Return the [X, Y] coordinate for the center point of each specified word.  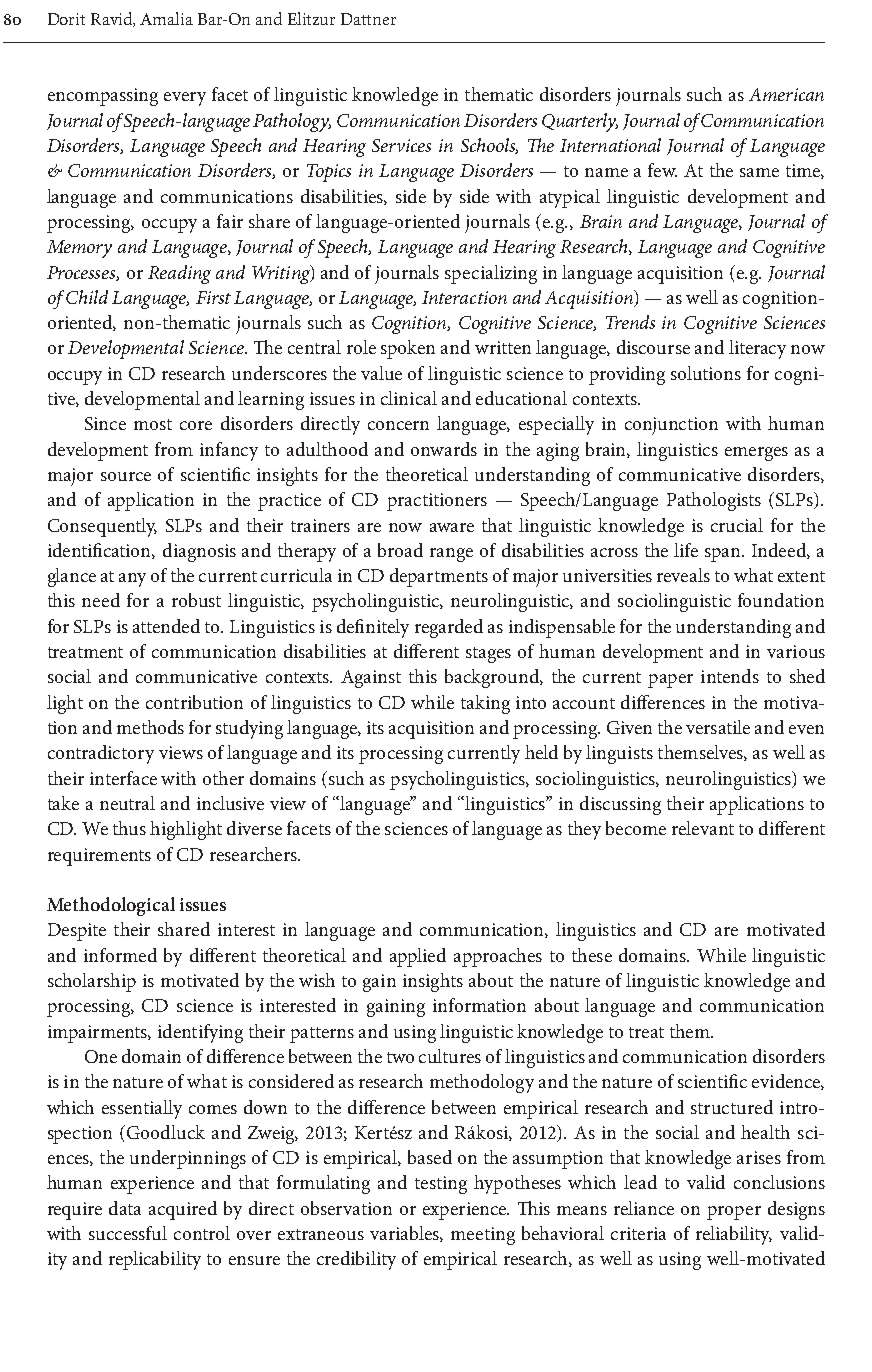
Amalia [166, 18]
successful [128, 1233]
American [786, 94]
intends [730, 676]
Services [401, 145]
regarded [449, 628]
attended [166, 626]
